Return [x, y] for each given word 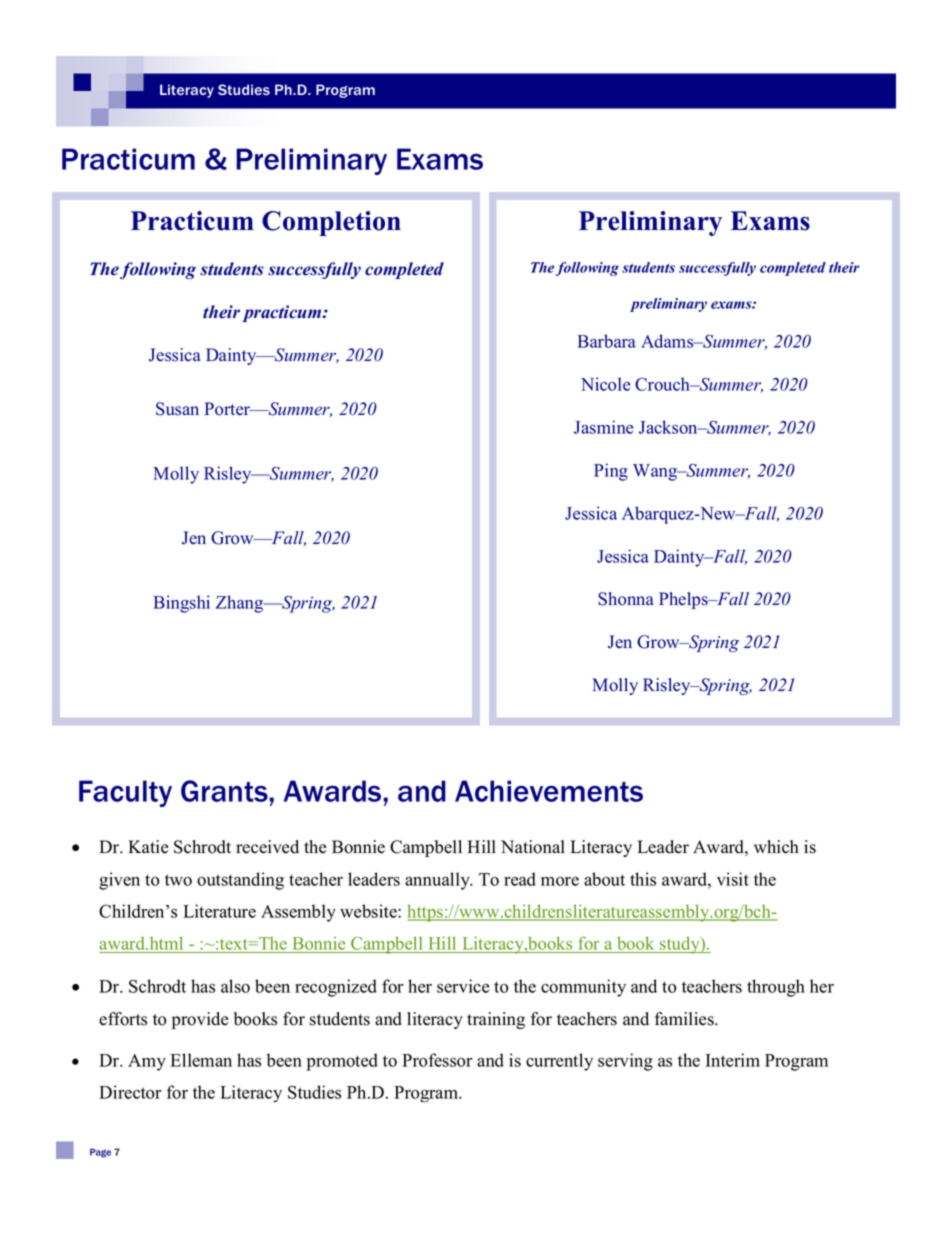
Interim [733, 1060]
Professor [437, 1060]
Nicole [605, 384]
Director [130, 1092]
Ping [611, 472]
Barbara [607, 341]
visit [733, 879]
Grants [224, 791]
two [178, 880]
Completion [331, 223]
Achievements [549, 791]
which [776, 847]
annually [438, 881]
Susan [177, 409]
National [533, 847]
